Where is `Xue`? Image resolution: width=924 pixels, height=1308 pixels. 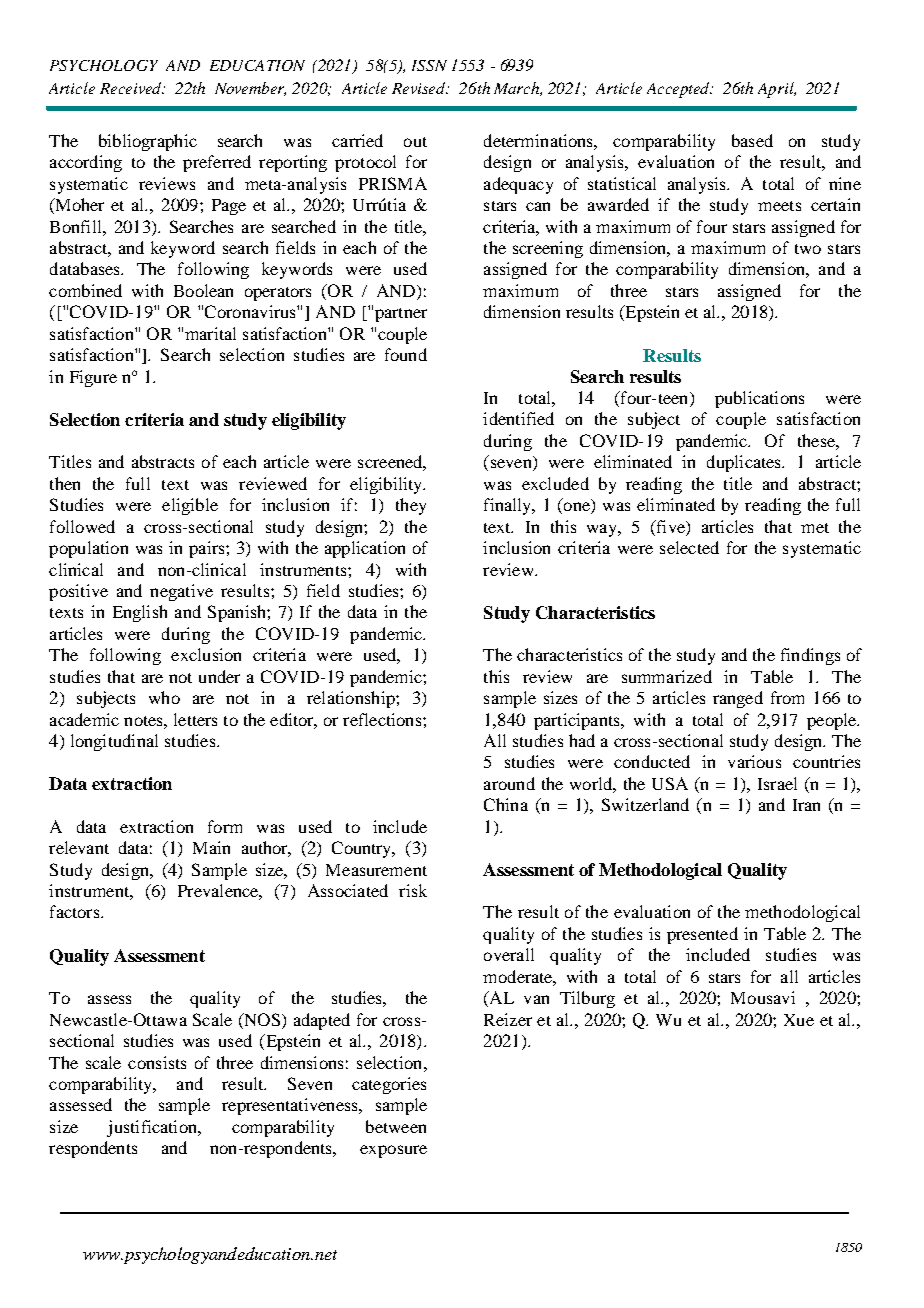 Xue is located at coordinates (799, 1020).
